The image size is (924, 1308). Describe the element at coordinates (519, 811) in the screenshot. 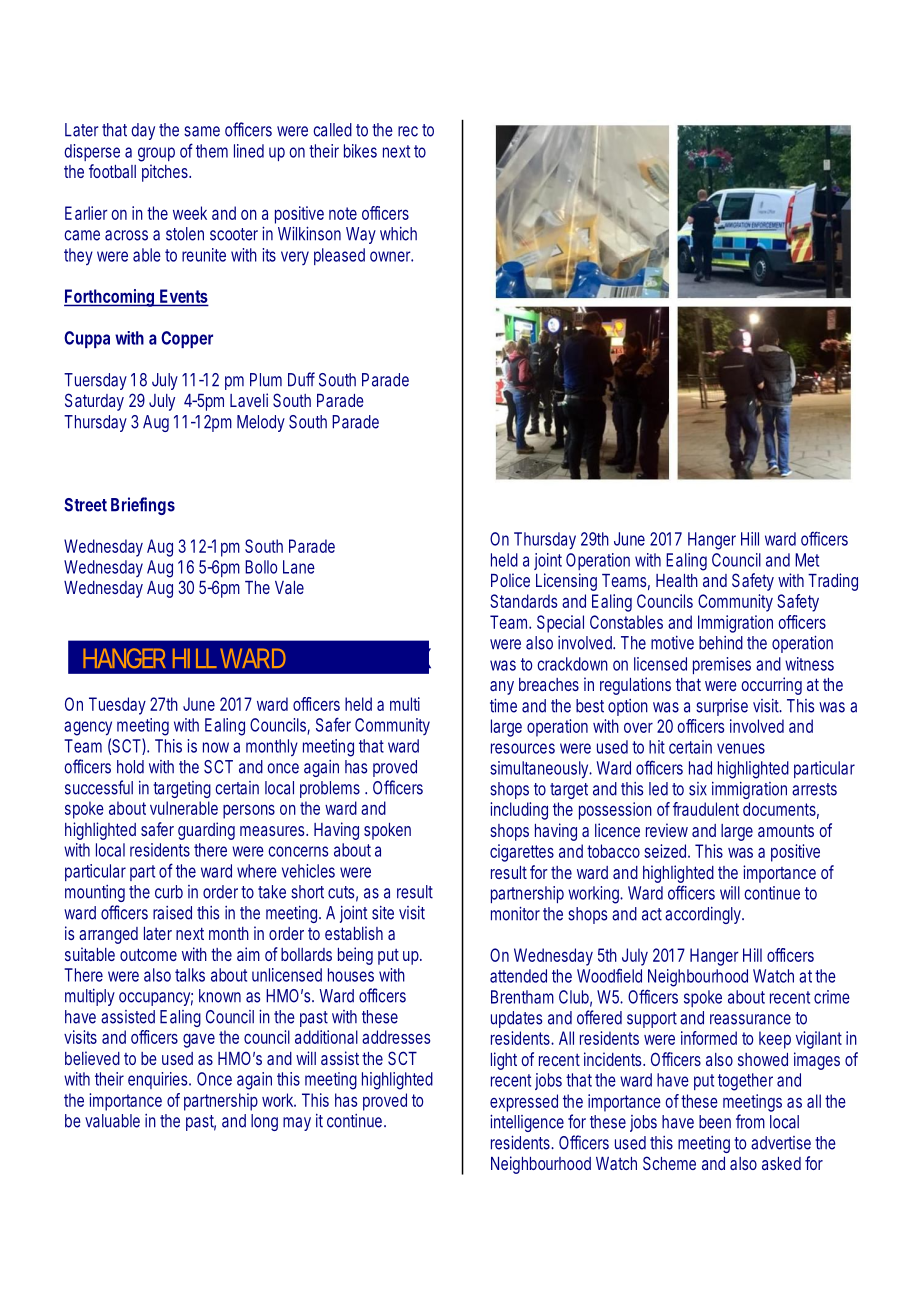

I see `including` at that location.
